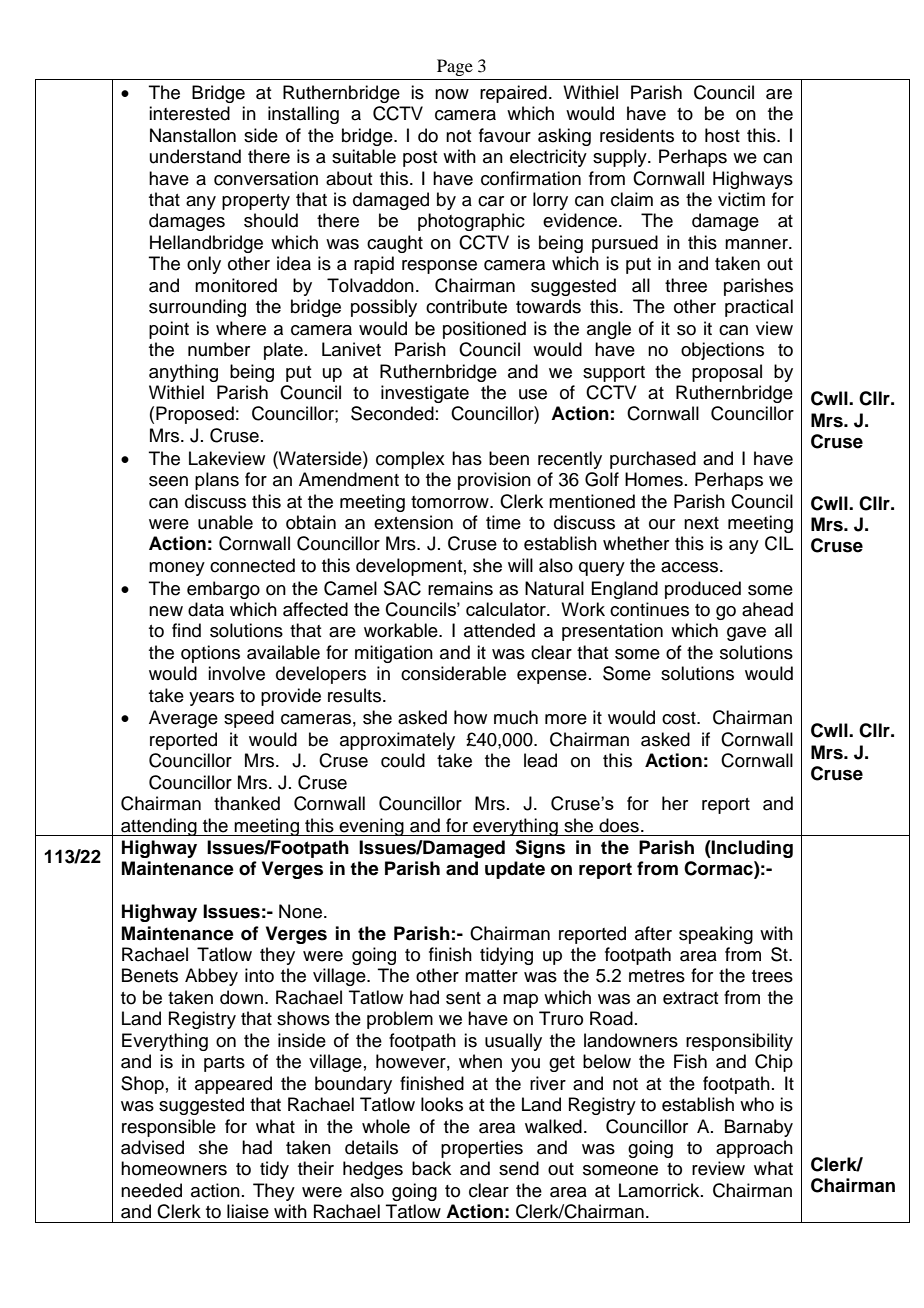 The height and width of the screenshot is (1308, 924). I want to click on now, so click(452, 94).
